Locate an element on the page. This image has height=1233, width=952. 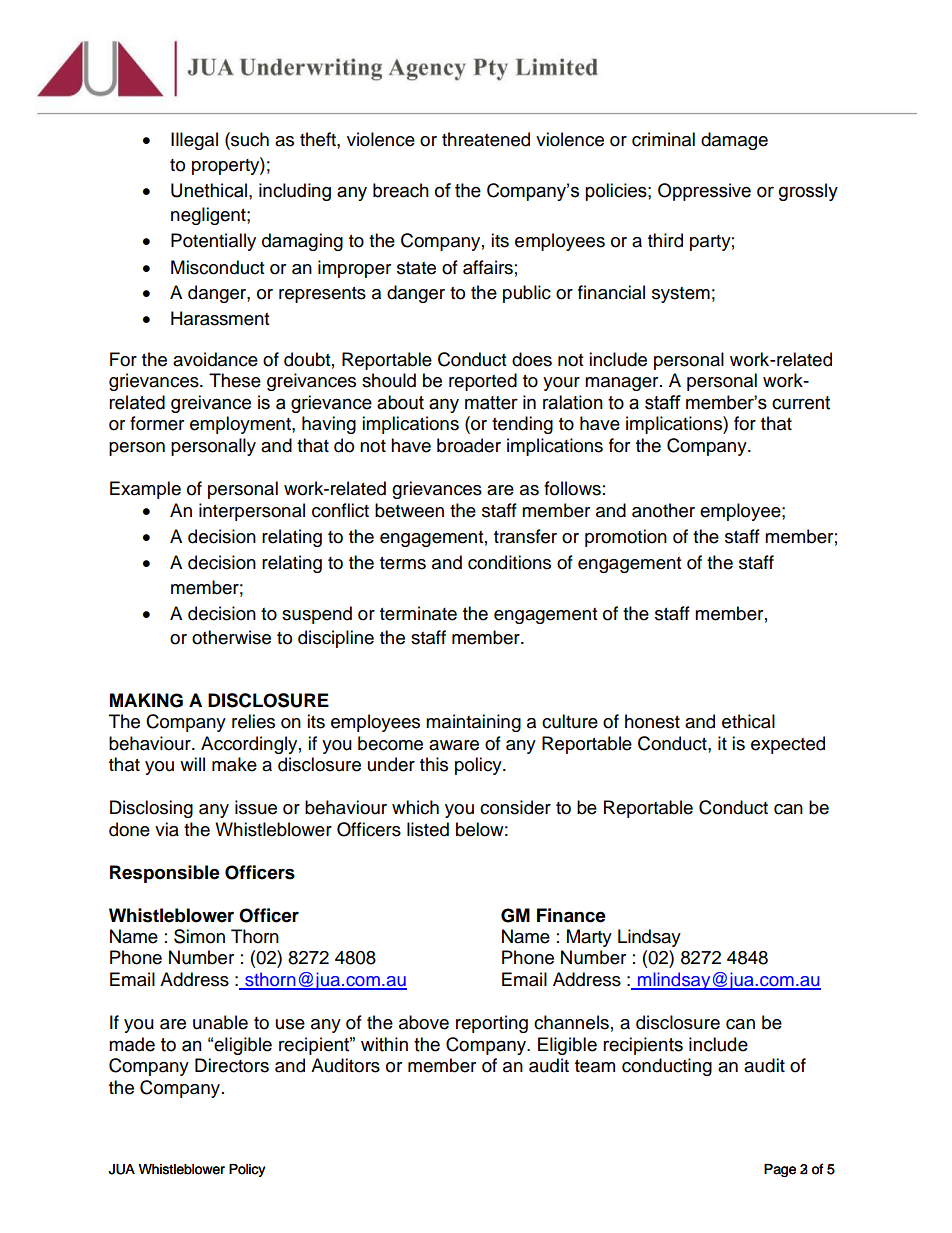
another is located at coordinates (663, 510).
